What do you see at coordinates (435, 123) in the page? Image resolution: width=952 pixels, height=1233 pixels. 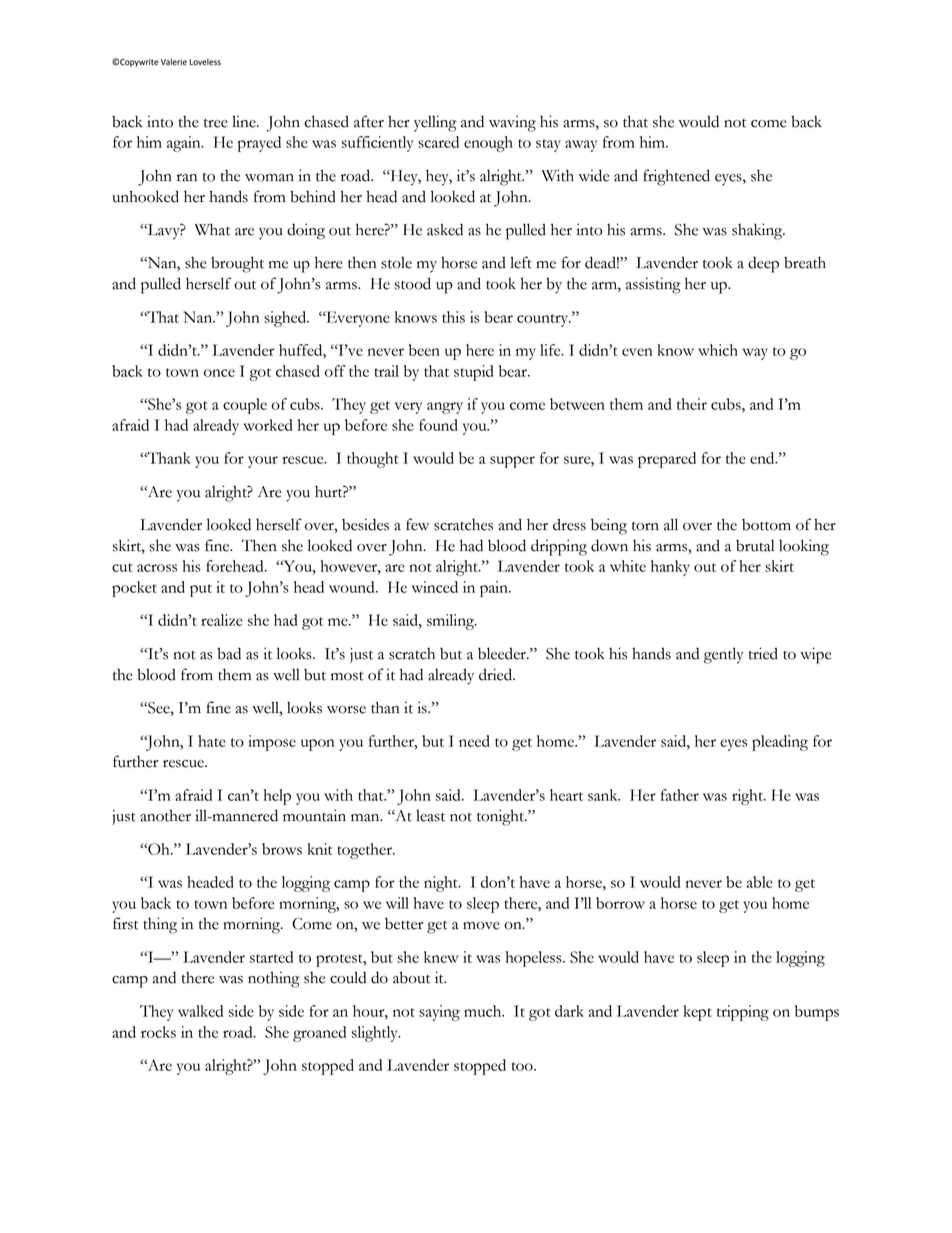 I see `yelling` at bounding box center [435, 123].
